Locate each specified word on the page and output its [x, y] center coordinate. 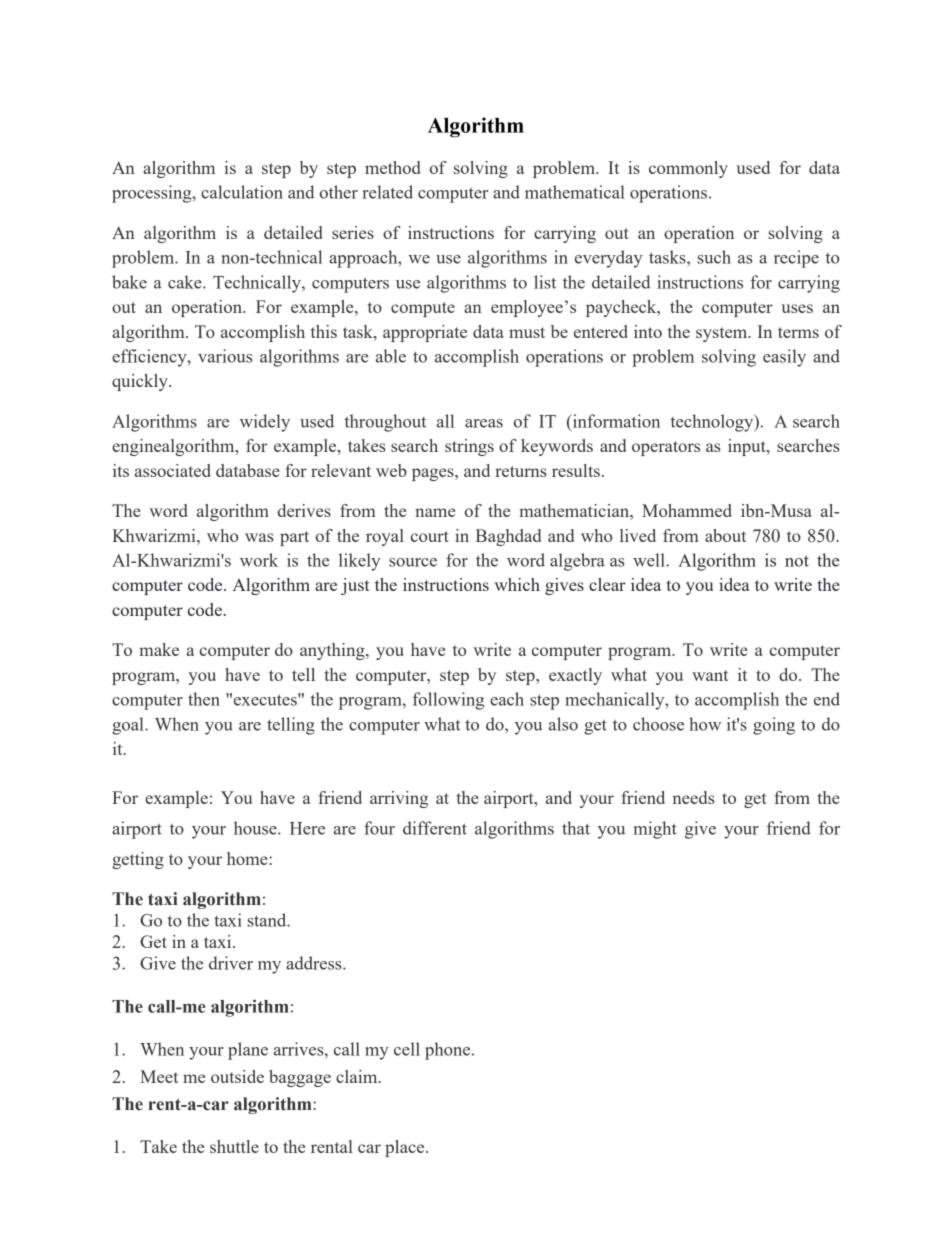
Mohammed [687, 510]
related [387, 192]
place [406, 1148]
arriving [399, 799]
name [435, 512]
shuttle [234, 1146]
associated [173, 470]
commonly [688, 169]
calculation [242, 192]
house [256, 828]
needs [694, 797]
